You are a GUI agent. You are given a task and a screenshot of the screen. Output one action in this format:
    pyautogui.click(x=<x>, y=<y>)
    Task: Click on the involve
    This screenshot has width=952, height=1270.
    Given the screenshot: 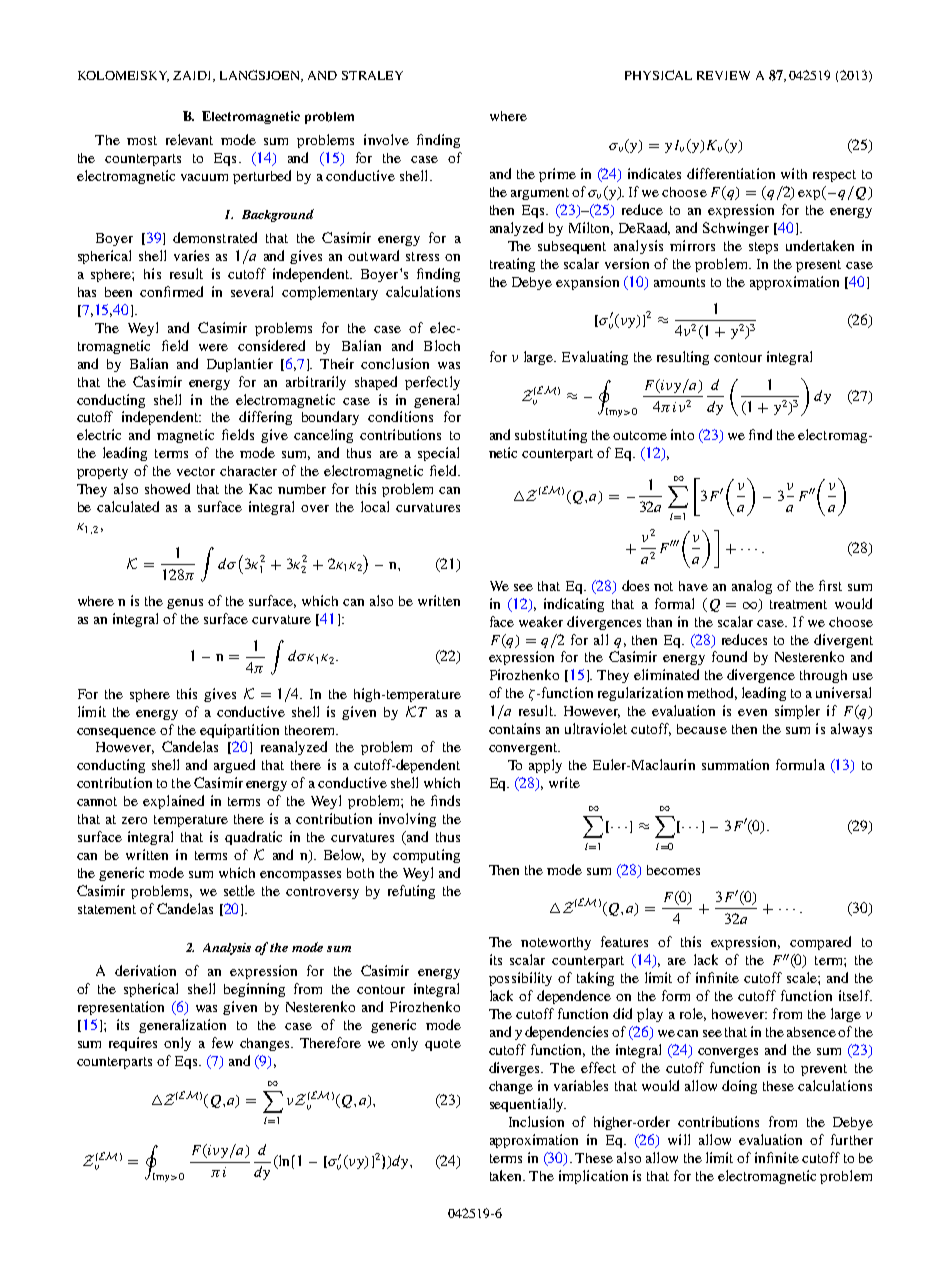 What is the action you would take?
    pyautogui.click(x=386, y=139)
